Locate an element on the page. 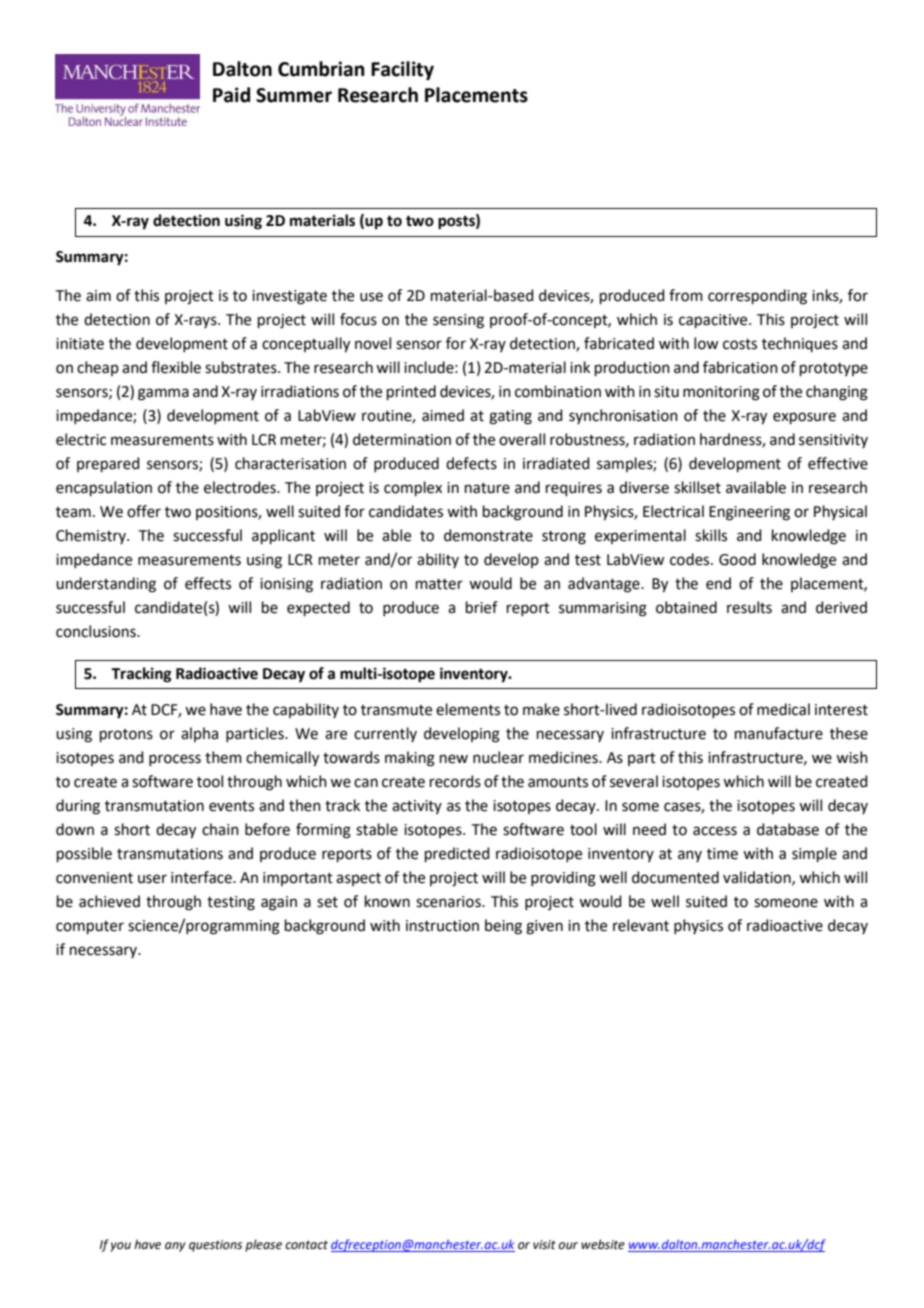  Paid is located at coordinates (231, 95).
